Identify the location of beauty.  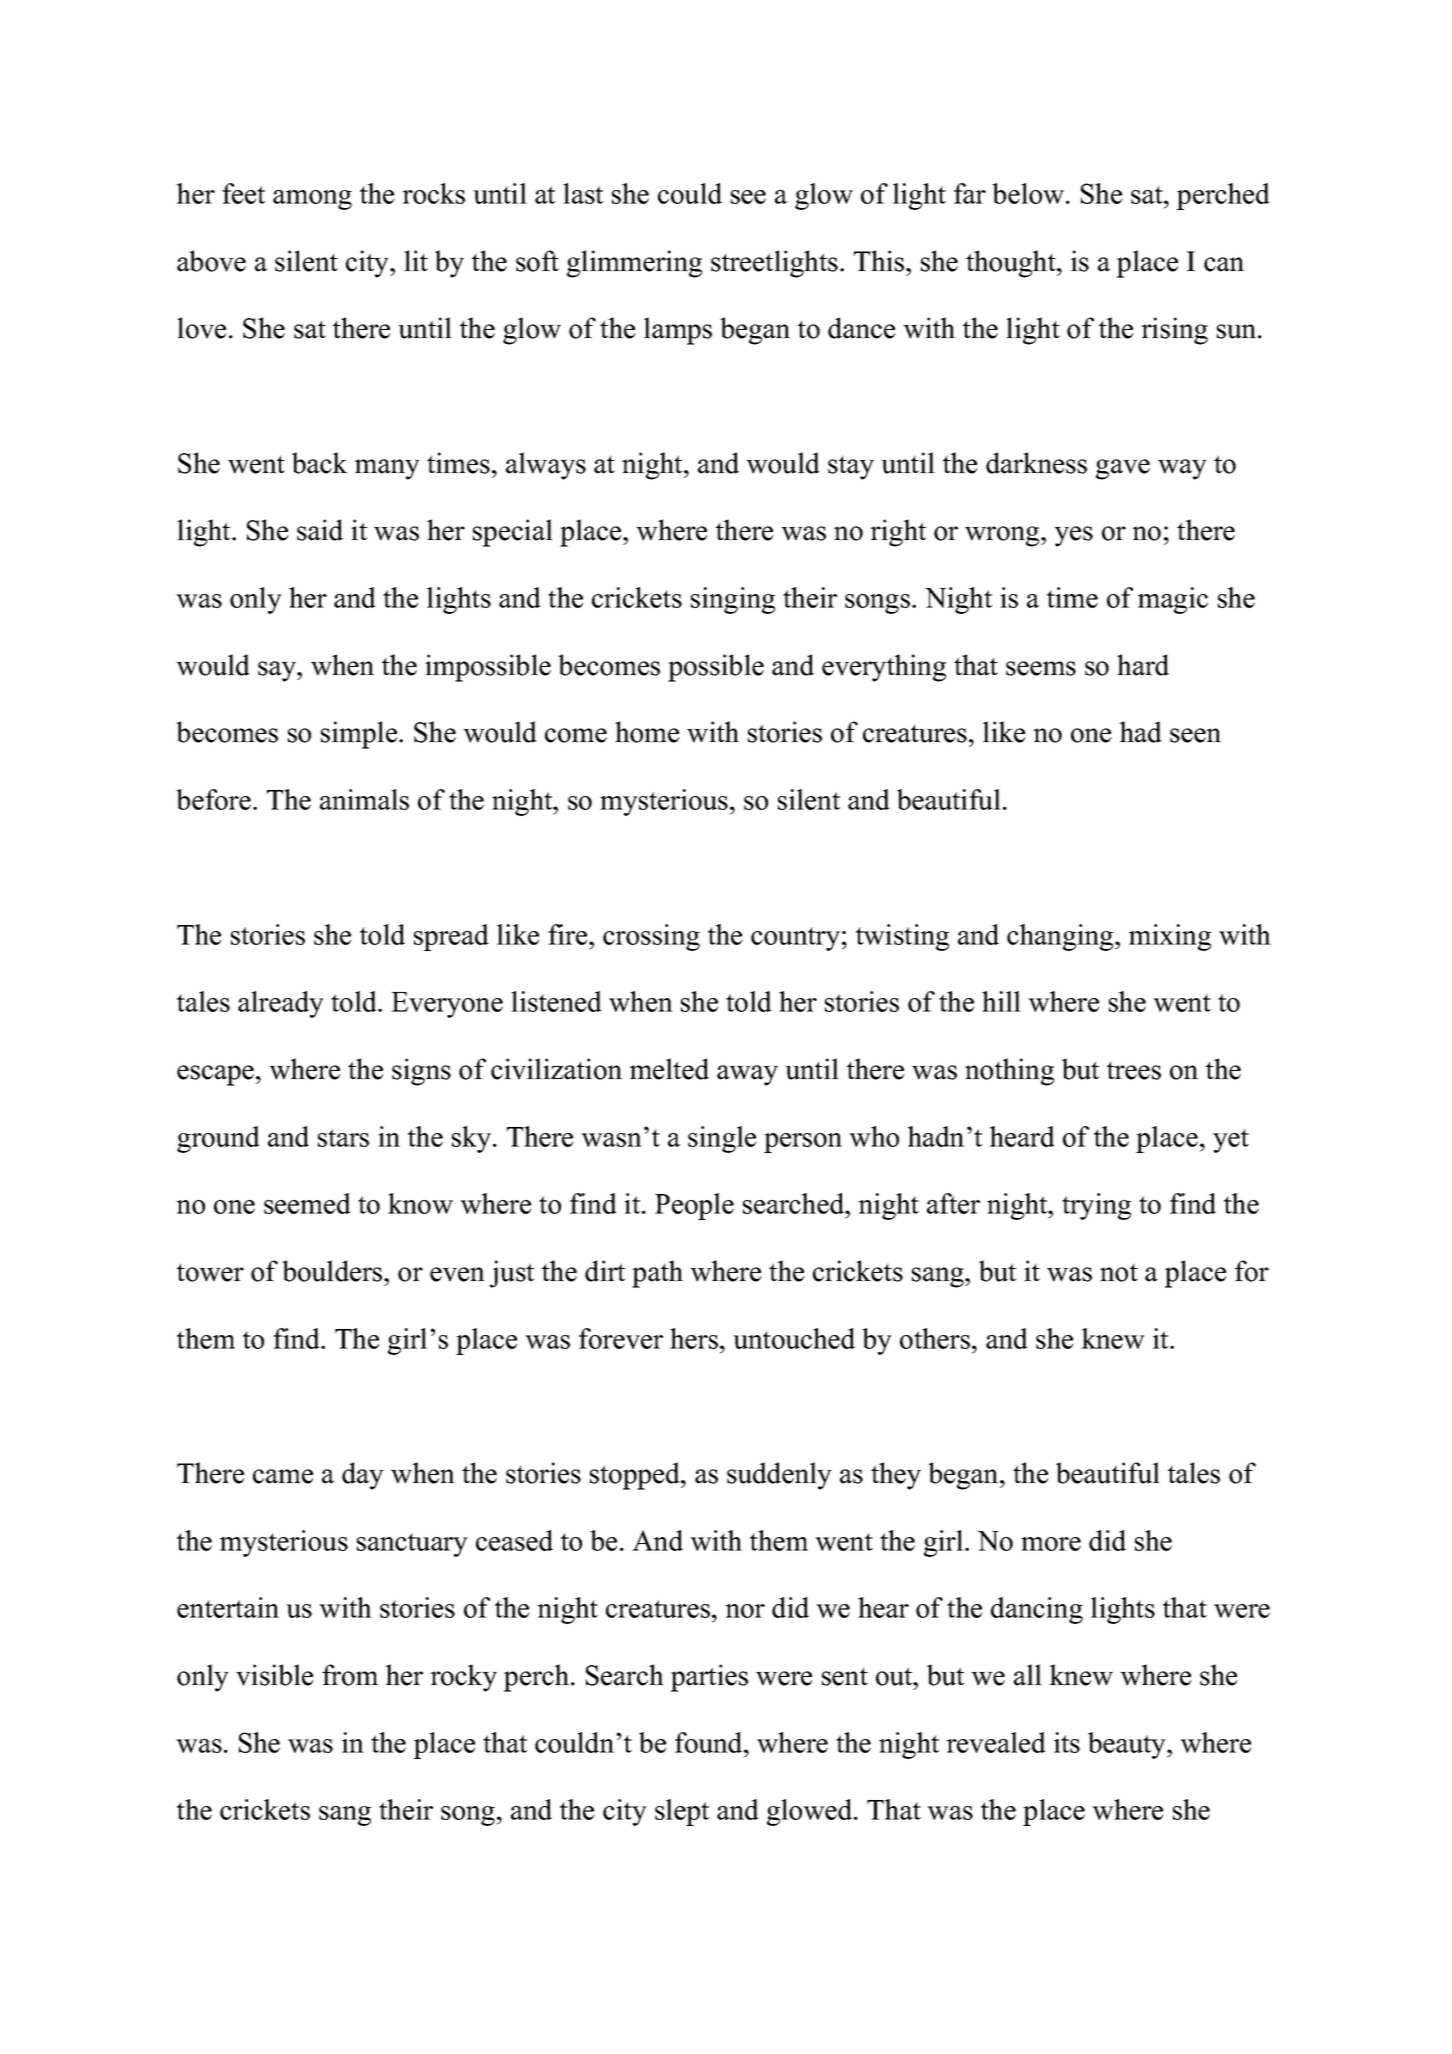
(1128, 1745).
